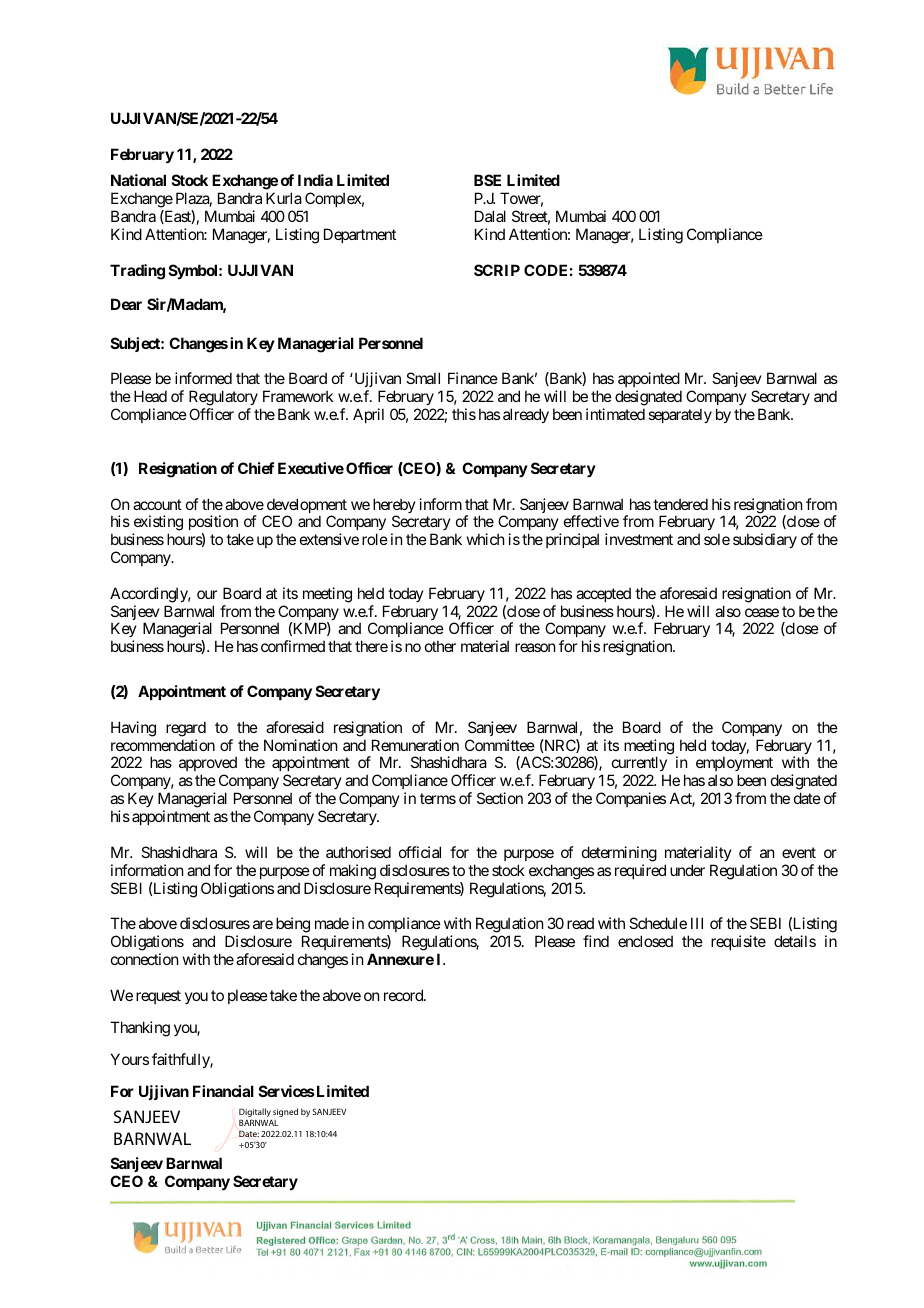 The height and width of the document is (1308, 924). I want to click on record, so click(404, 995).
